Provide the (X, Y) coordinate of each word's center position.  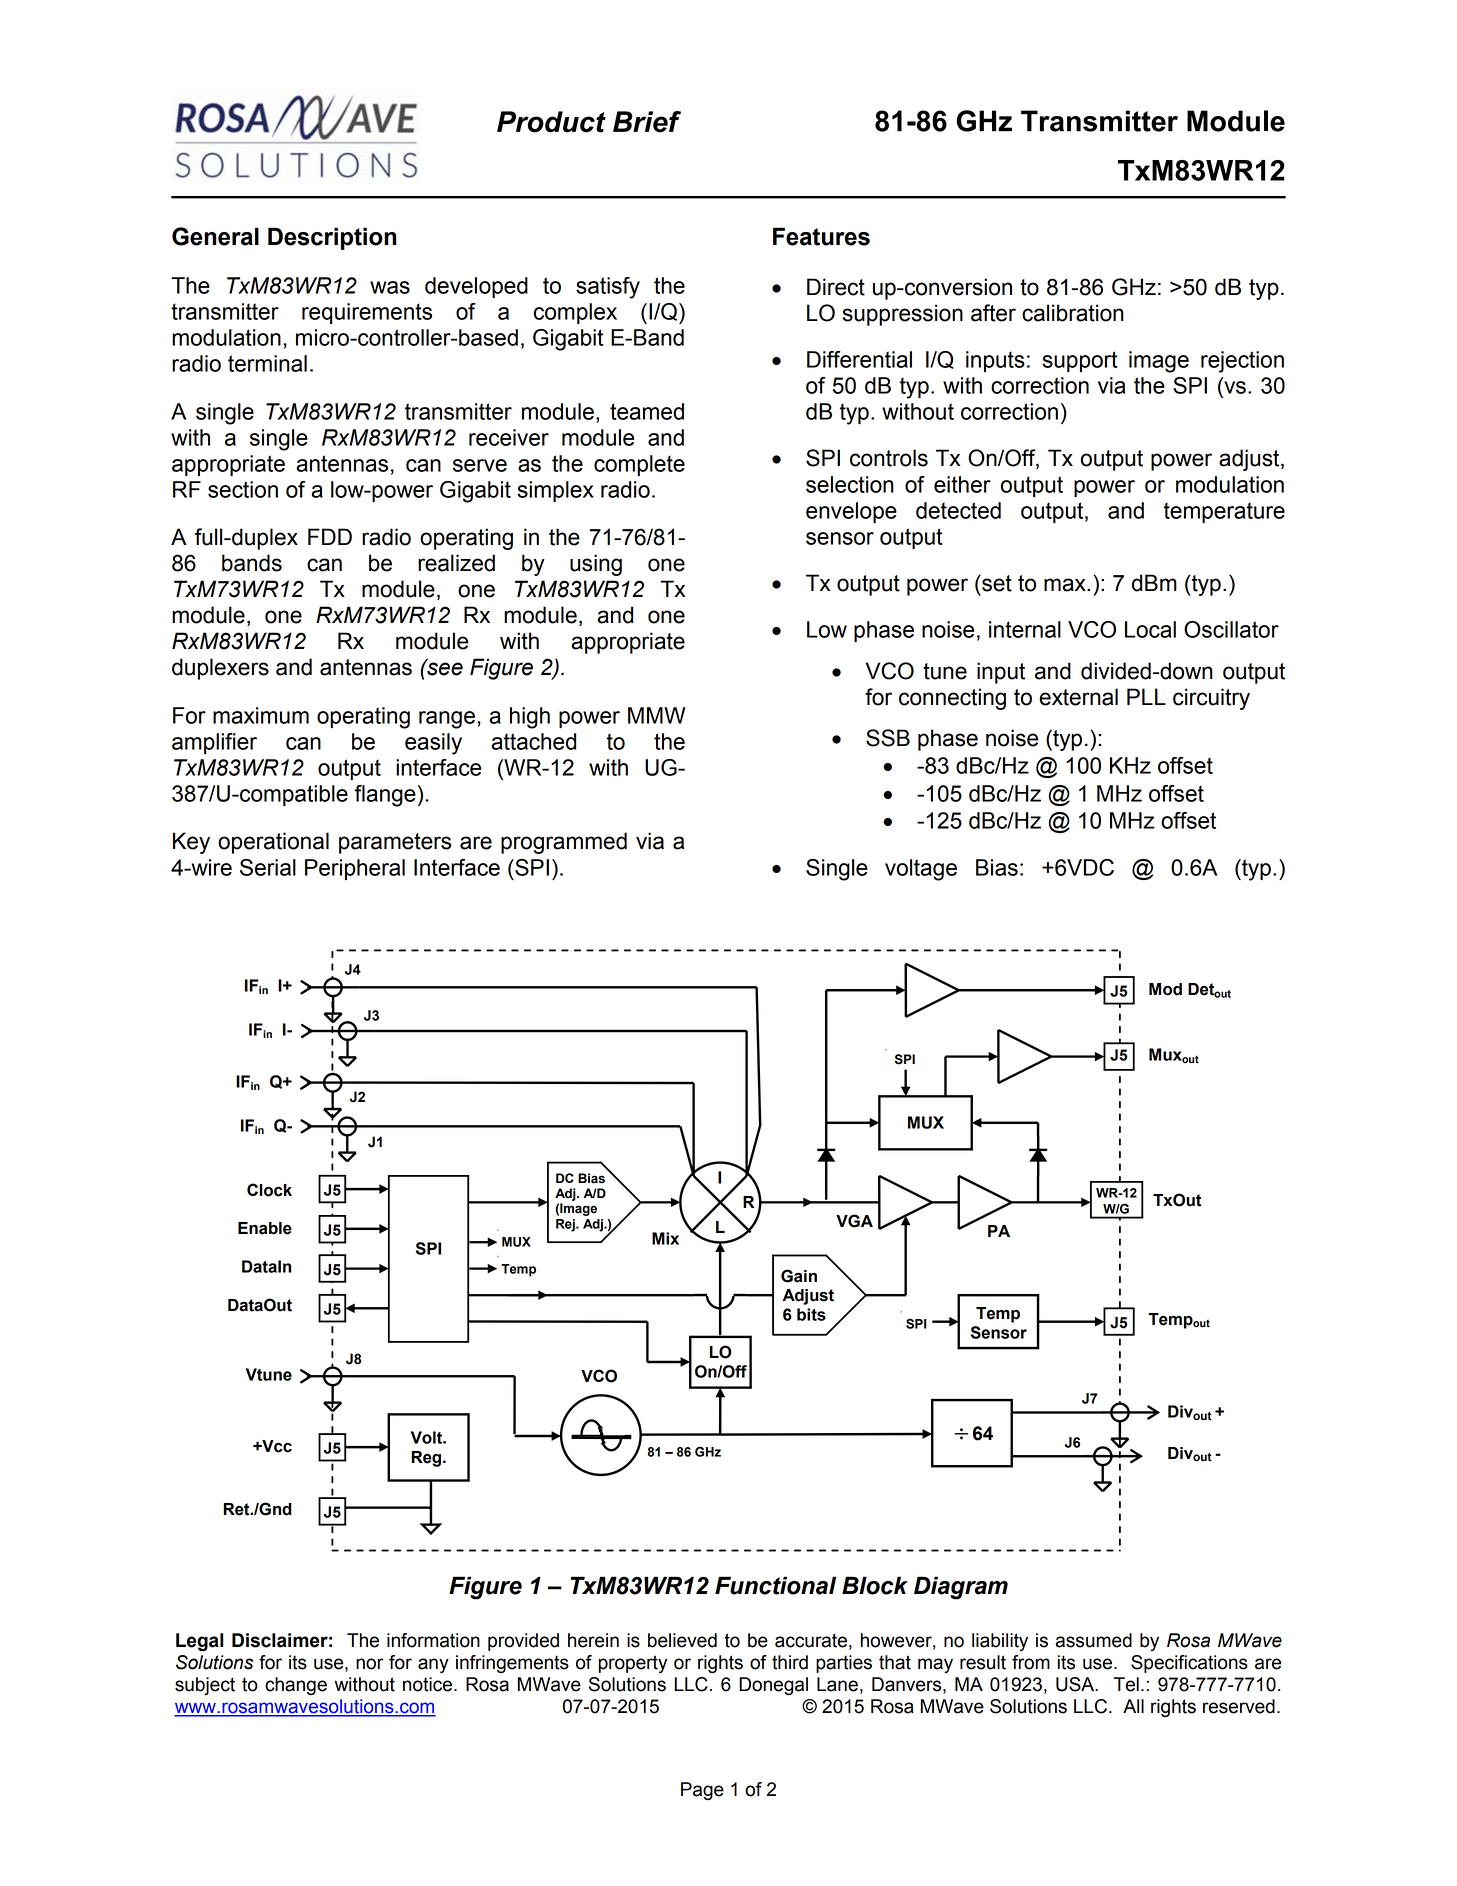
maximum (261, 715)
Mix (665, 1238)
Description (332, 238)
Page (702, 1791)
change (296, 1686)
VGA (854, 1221)
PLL (1146, 696)
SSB (888, 738)
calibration (1073, 313)
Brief (647, 122)
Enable (265, 1228)
